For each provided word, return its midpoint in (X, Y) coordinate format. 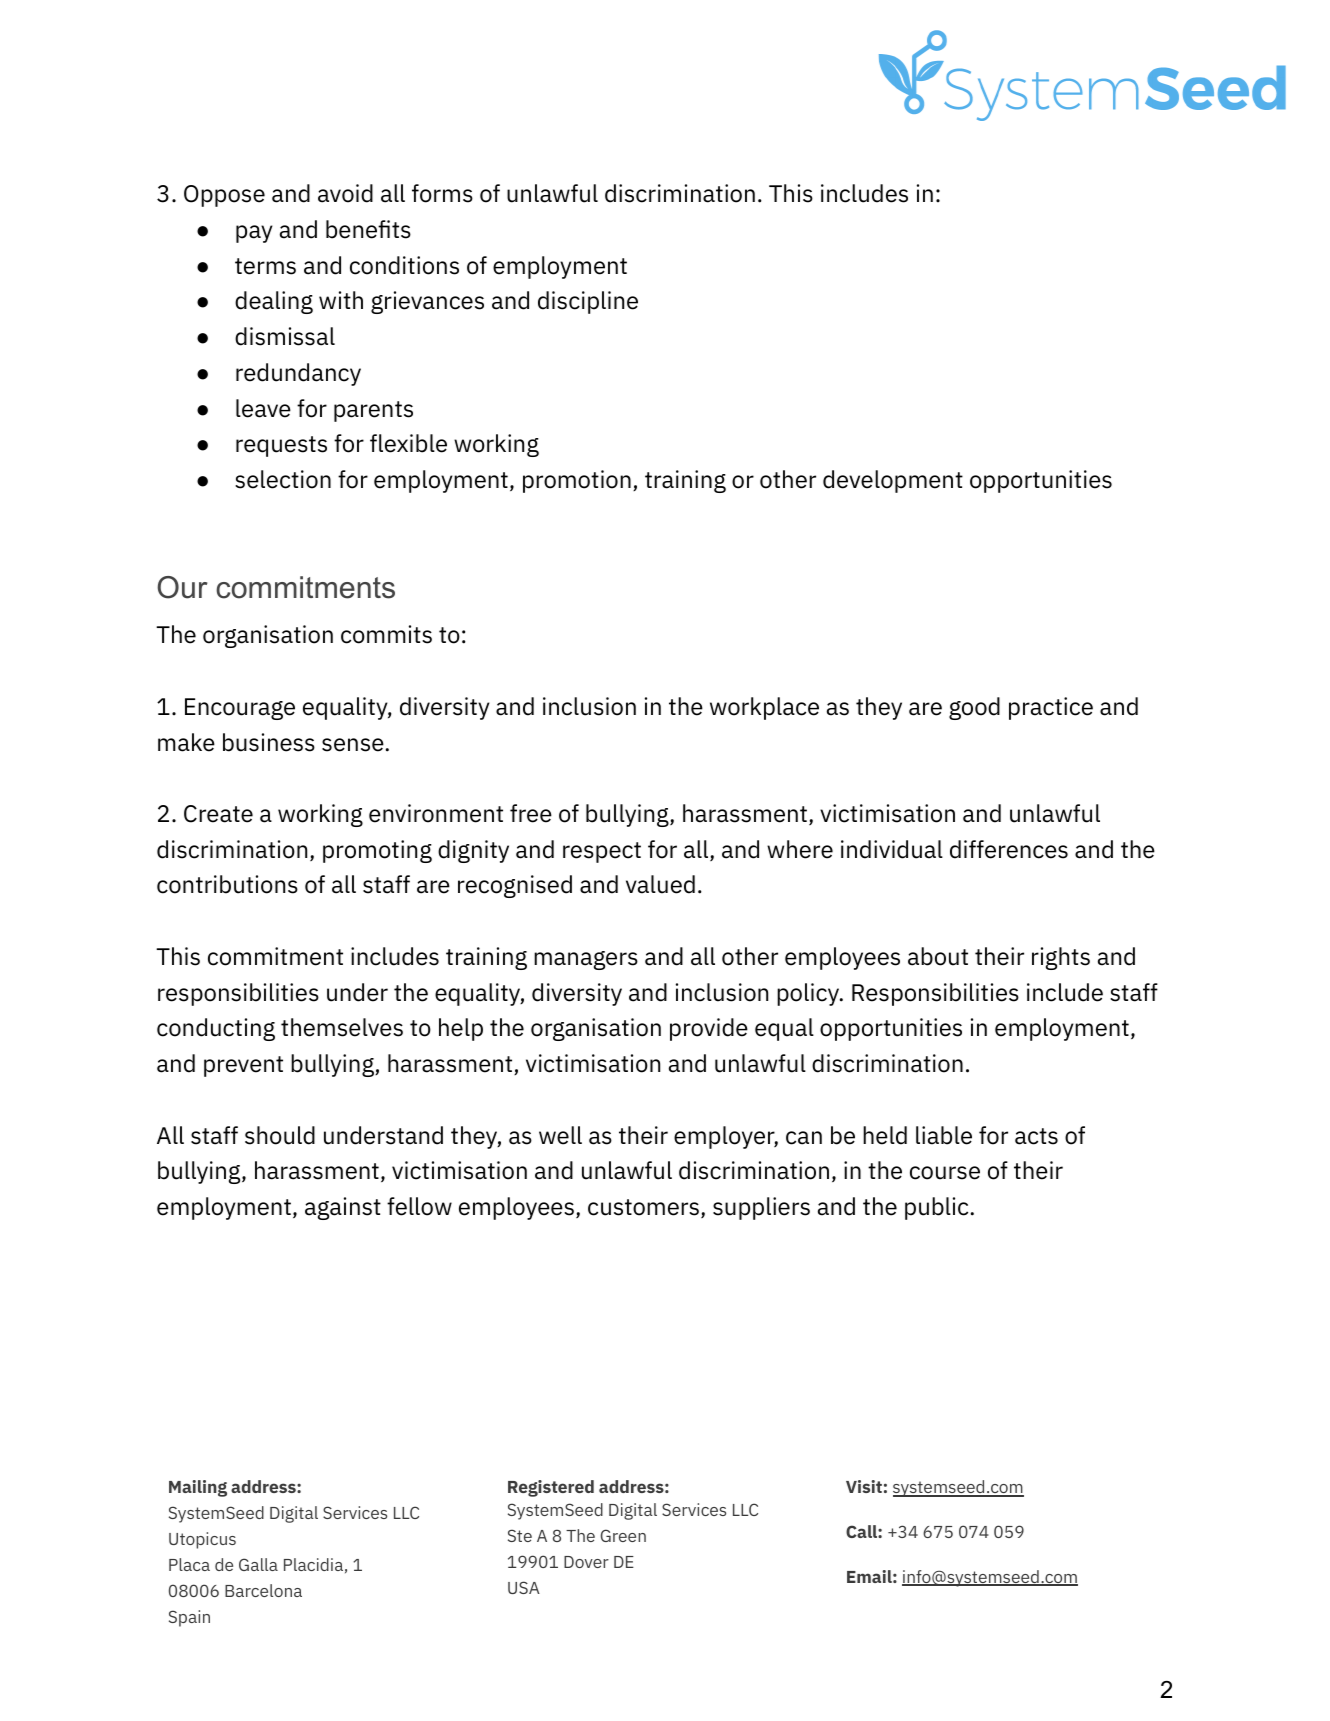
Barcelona (263, 1590)
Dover (586, 1562)
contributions (227, 884)
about (938, 956)
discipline (588, 302)
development (893, 481)
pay (254, 234)
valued (660, 884)
